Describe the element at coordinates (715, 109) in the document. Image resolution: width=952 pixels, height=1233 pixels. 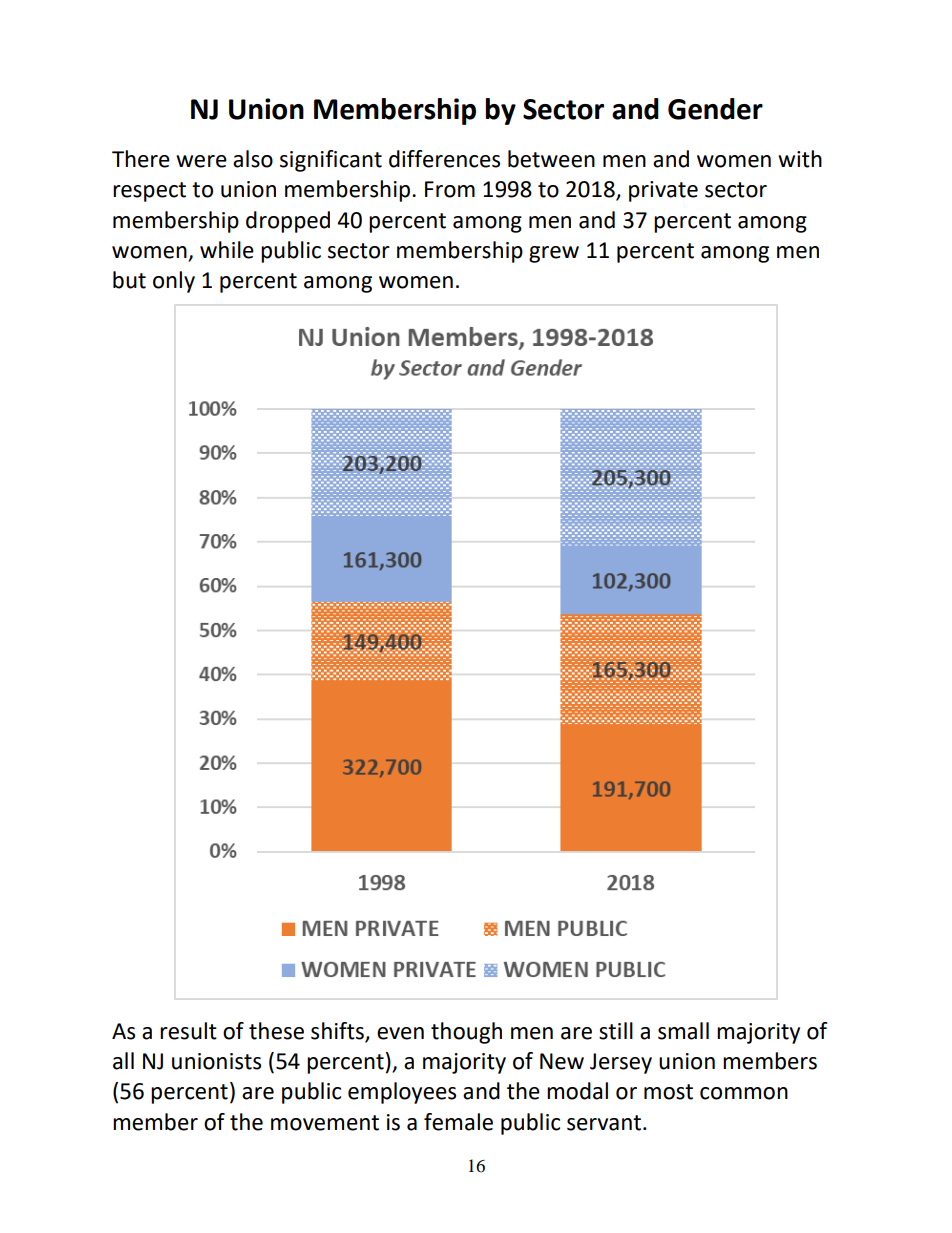
I see `Gender` at that location.
